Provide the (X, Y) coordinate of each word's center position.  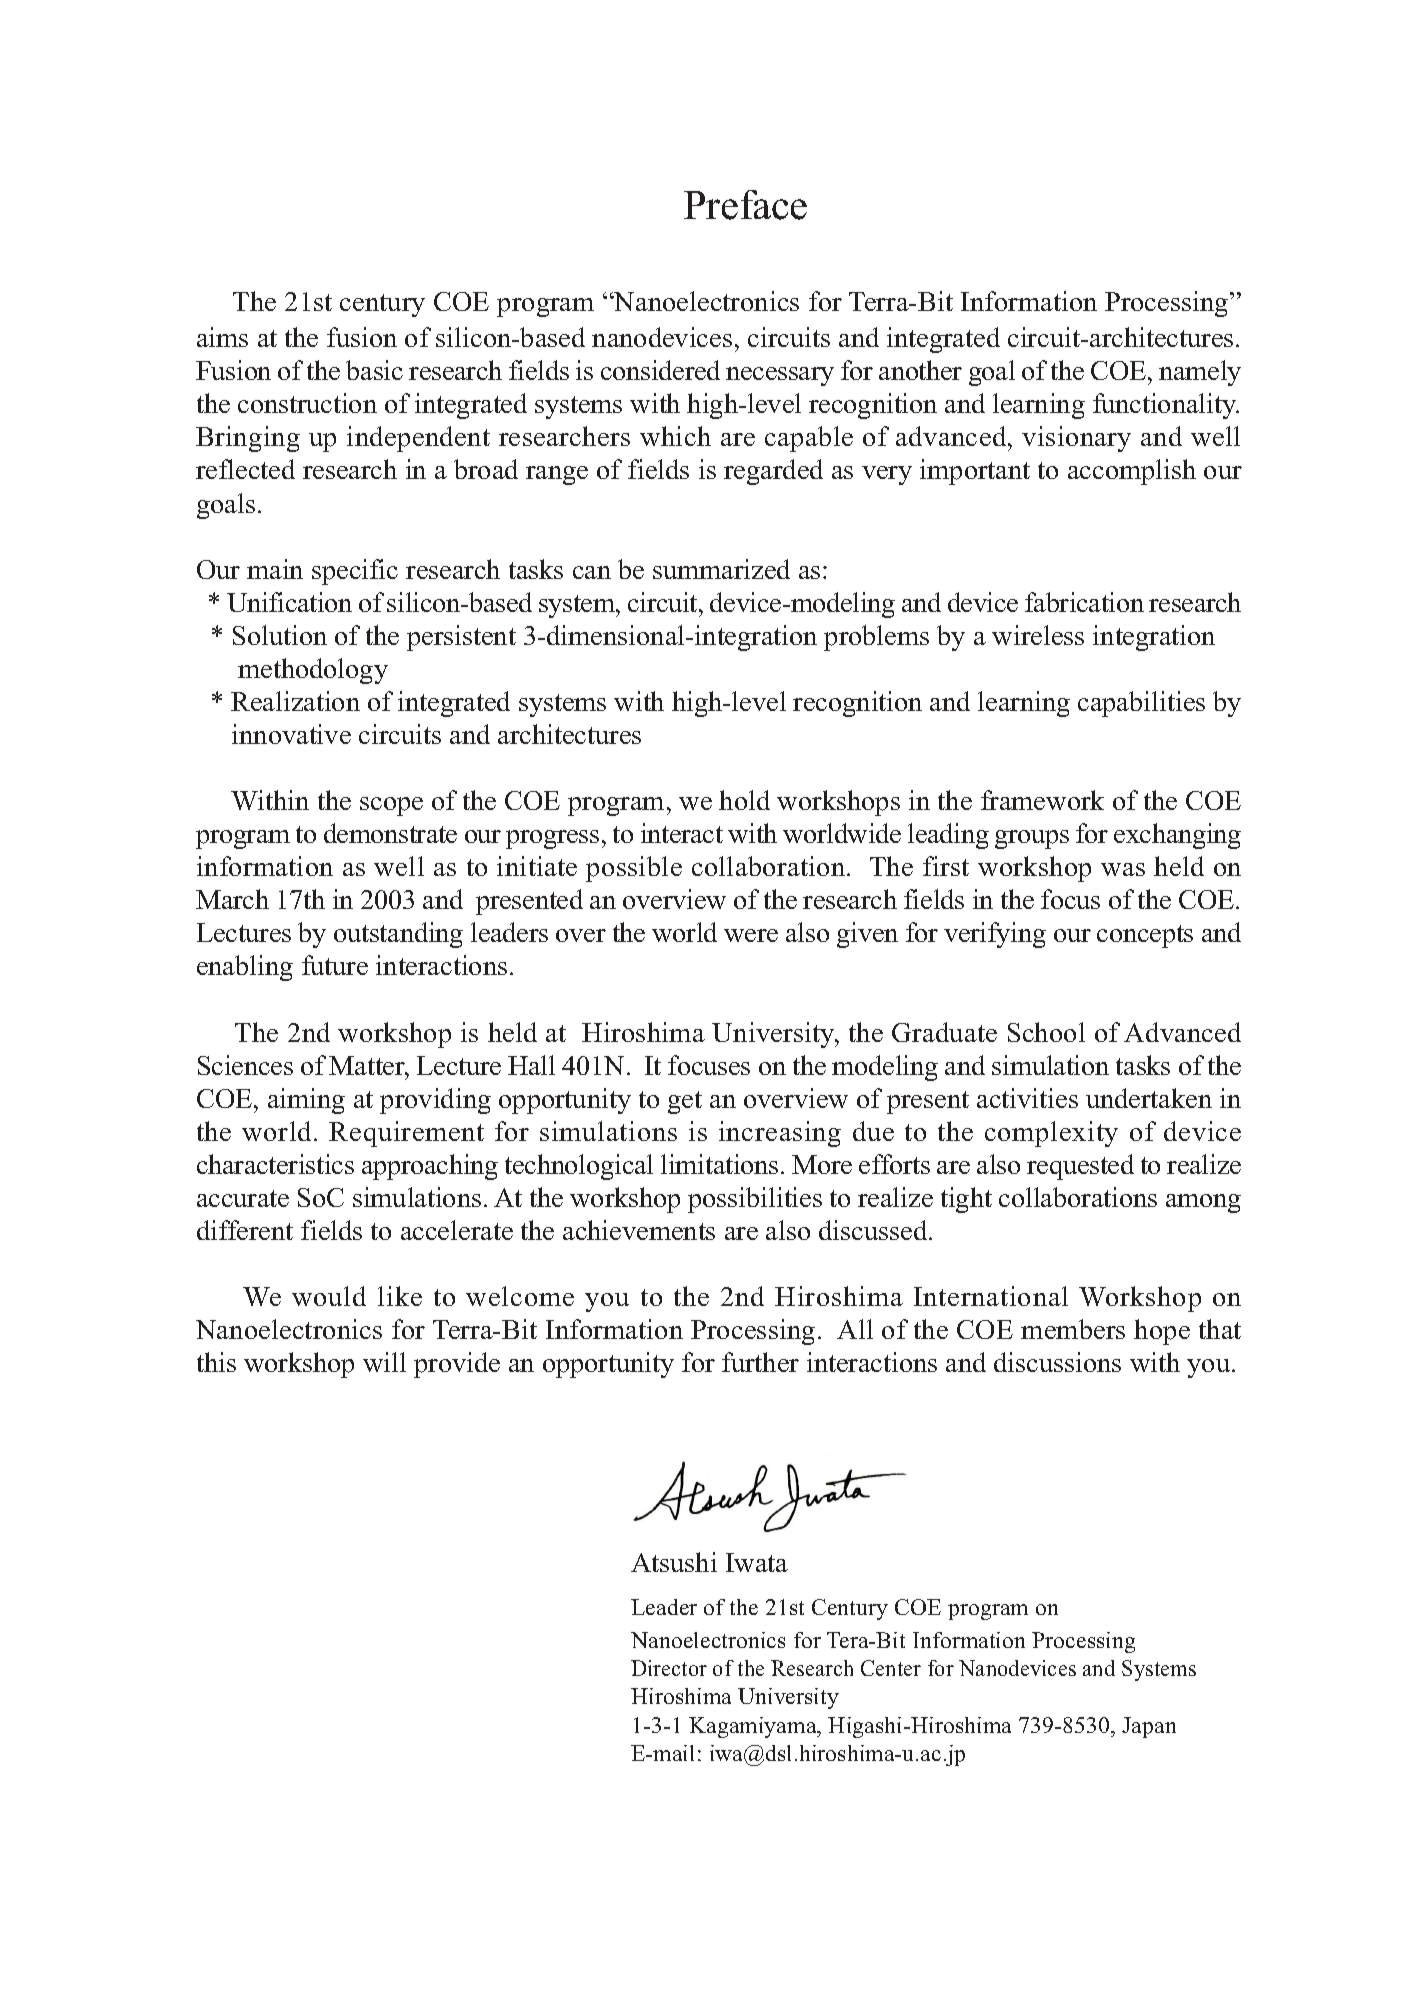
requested (1080, 1167)
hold (744, 800)
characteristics (275, 1164)
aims (222, 337)
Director (669, 1668)
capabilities (1141, 704)
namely (1200, 373)
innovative (291, 734)
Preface (745, 205)
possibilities (755, 1200)
